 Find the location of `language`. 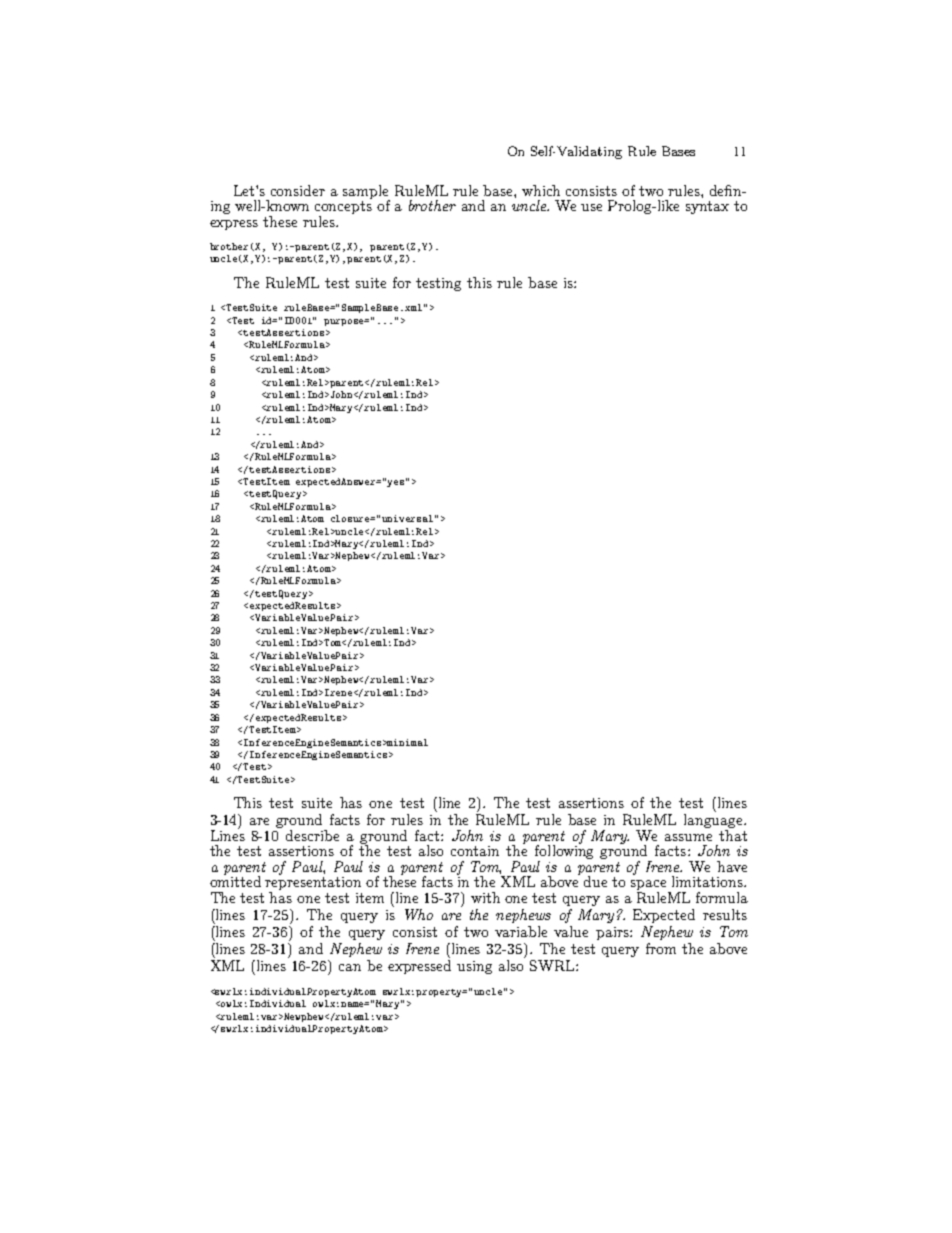

language is located at coordinates (714, 821).
